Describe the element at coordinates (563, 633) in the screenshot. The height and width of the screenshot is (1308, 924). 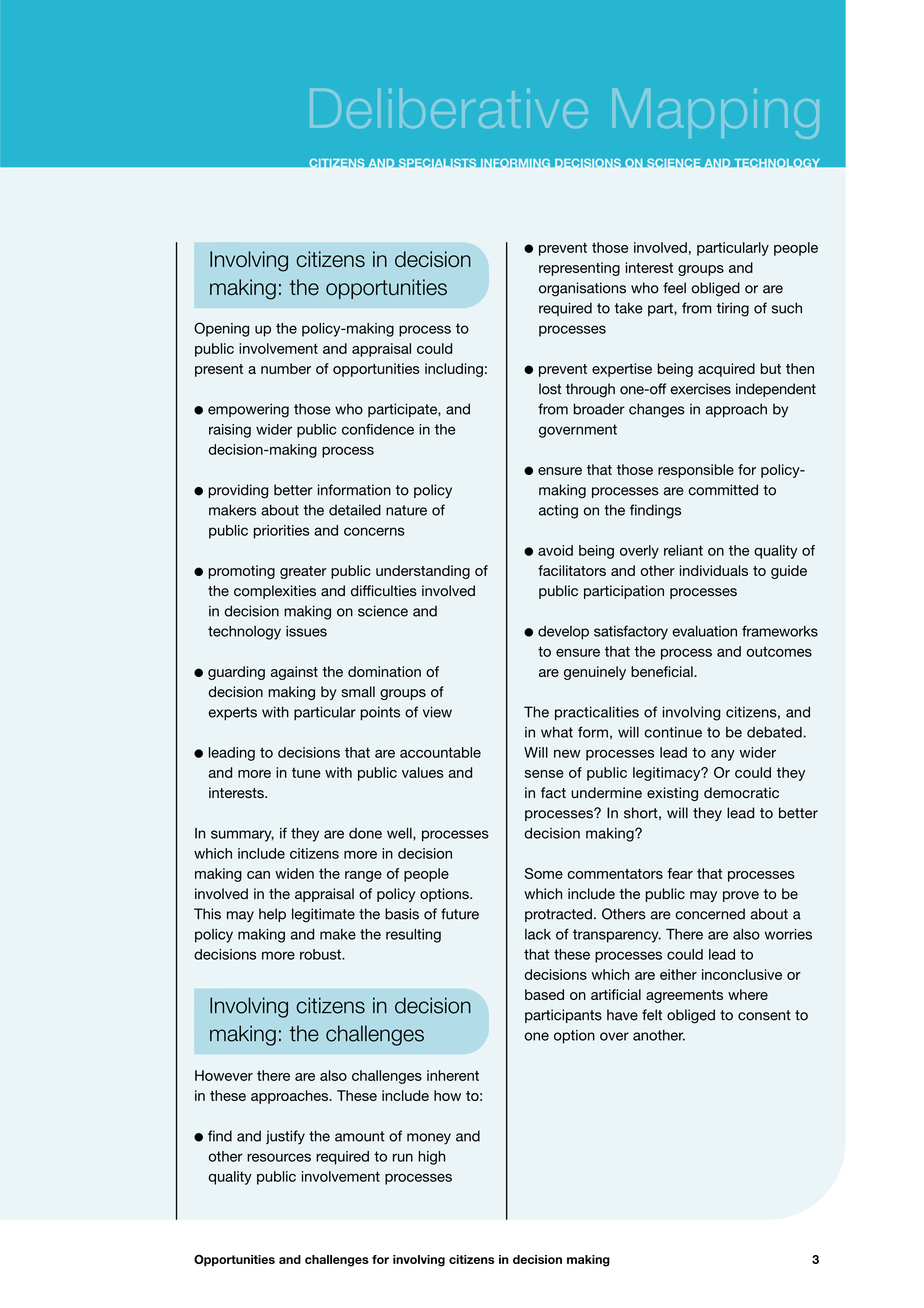
I see `develop` at that location.
